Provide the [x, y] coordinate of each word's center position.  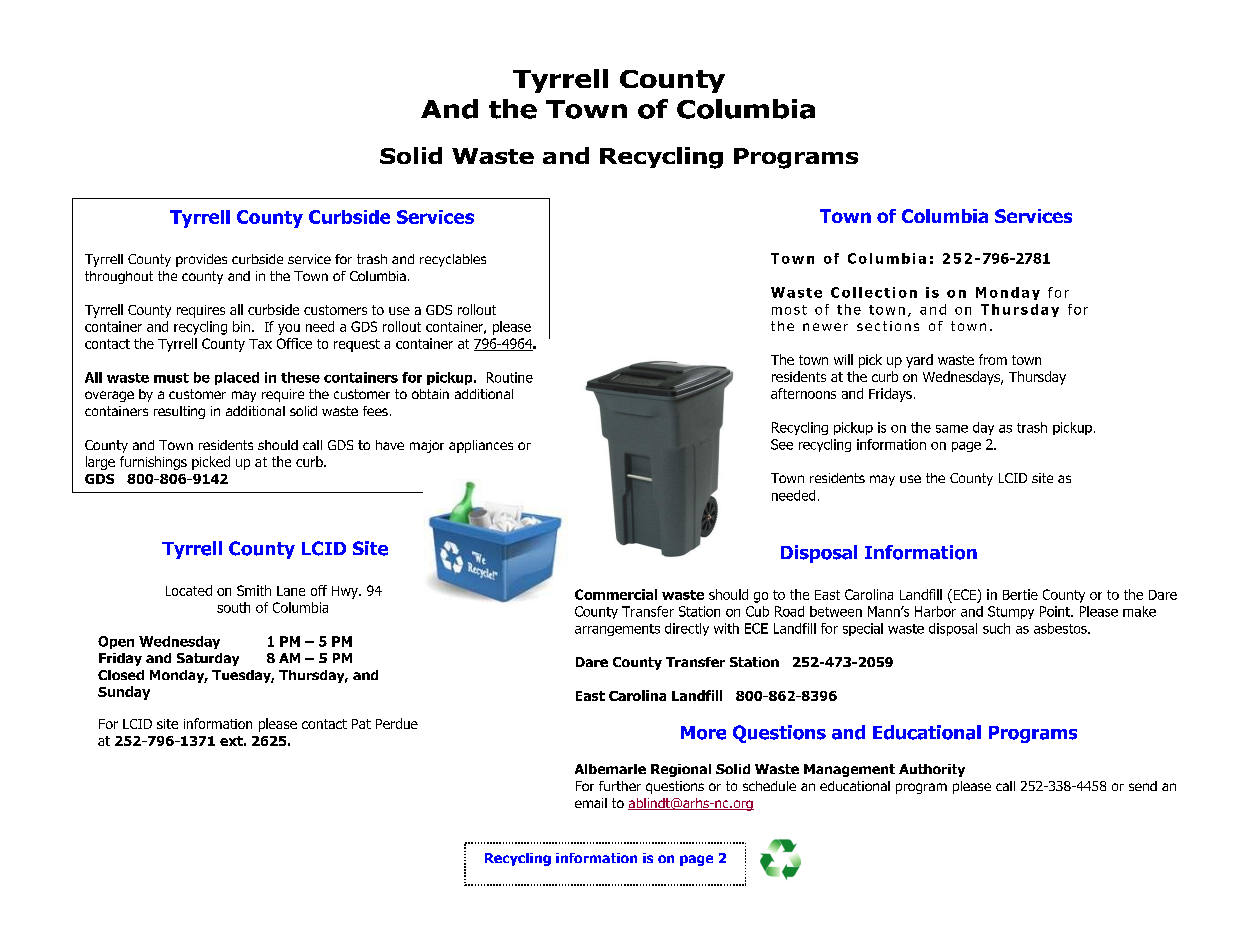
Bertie [1020, 594]
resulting [179, 412]
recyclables [453, 260]
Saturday [208, 659]
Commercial [616, 594]
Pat [361, 724]
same [952, 429]
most [789, 310]
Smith [254, 590]
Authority [932, 770]
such [996, 628]
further [620, 786]
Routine [510, 377]
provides [201, 260]
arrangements [617, 630]
